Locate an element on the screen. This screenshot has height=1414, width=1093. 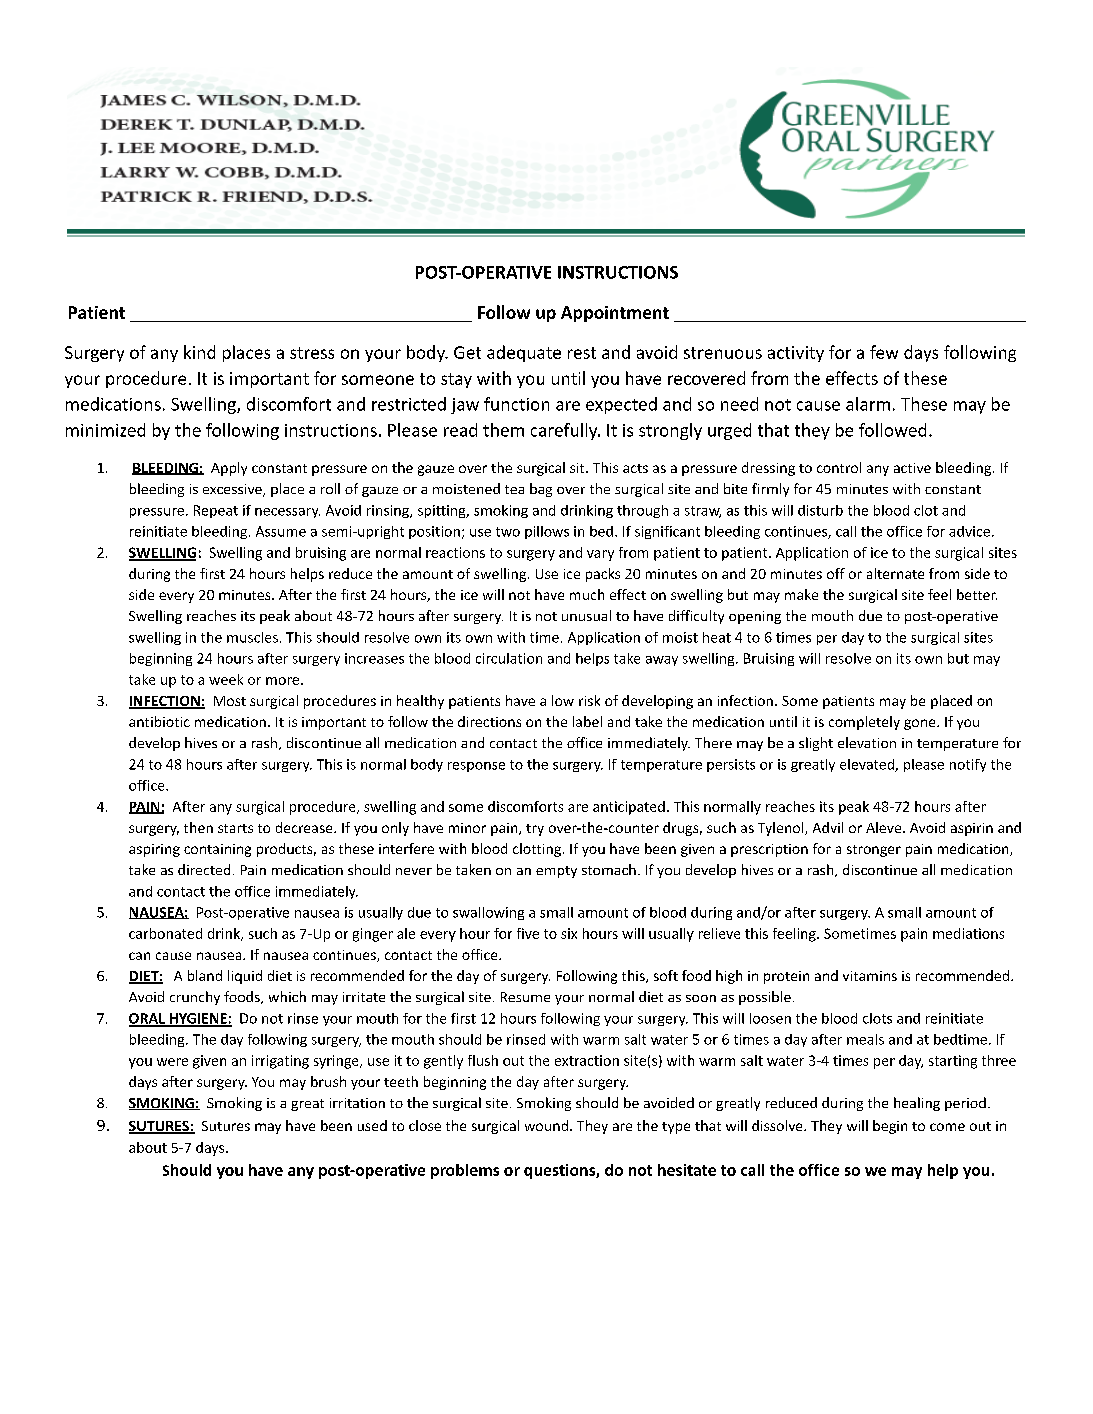
adequate is located at coordinates (524, 353).
